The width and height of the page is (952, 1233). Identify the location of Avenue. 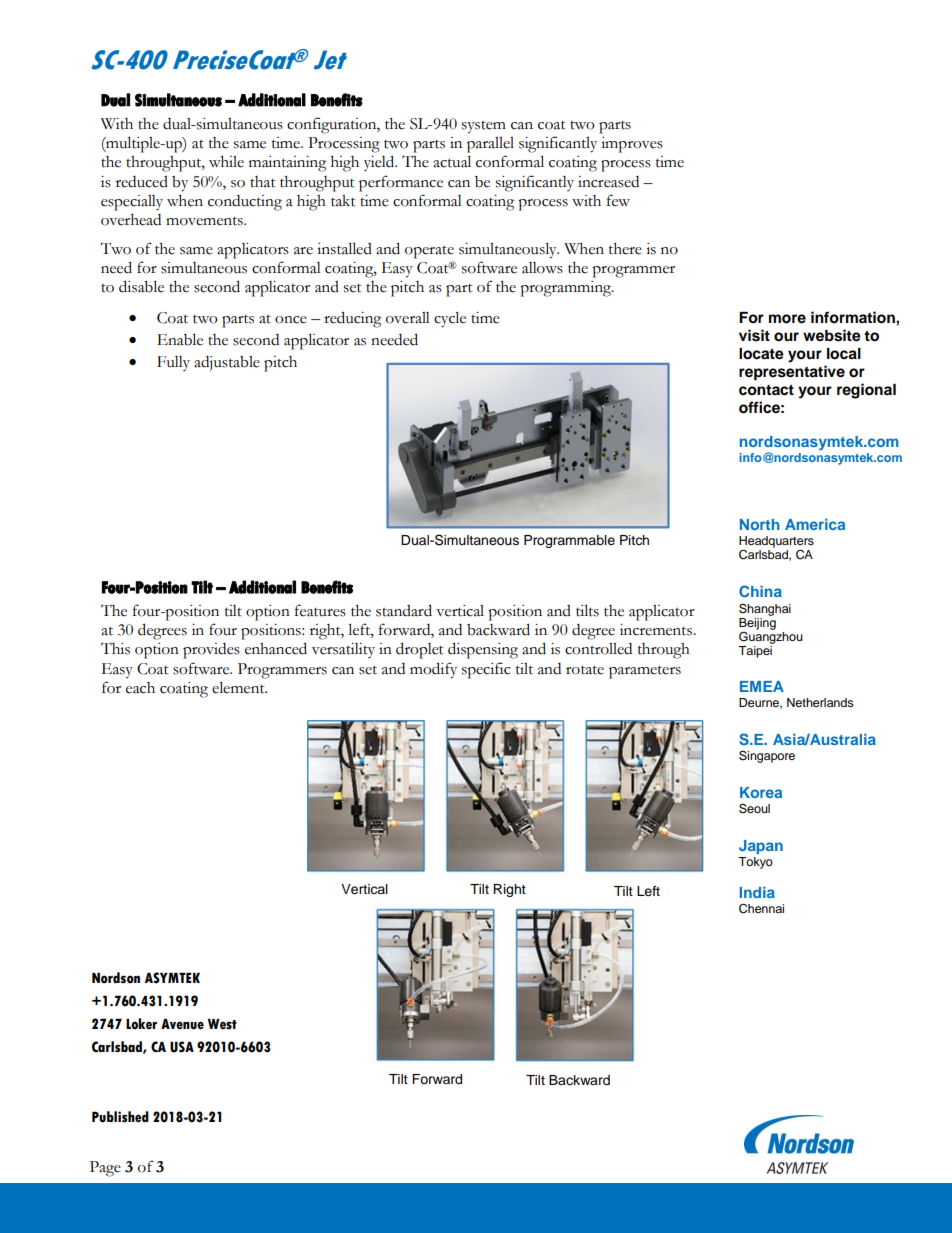
(182, 1024).
